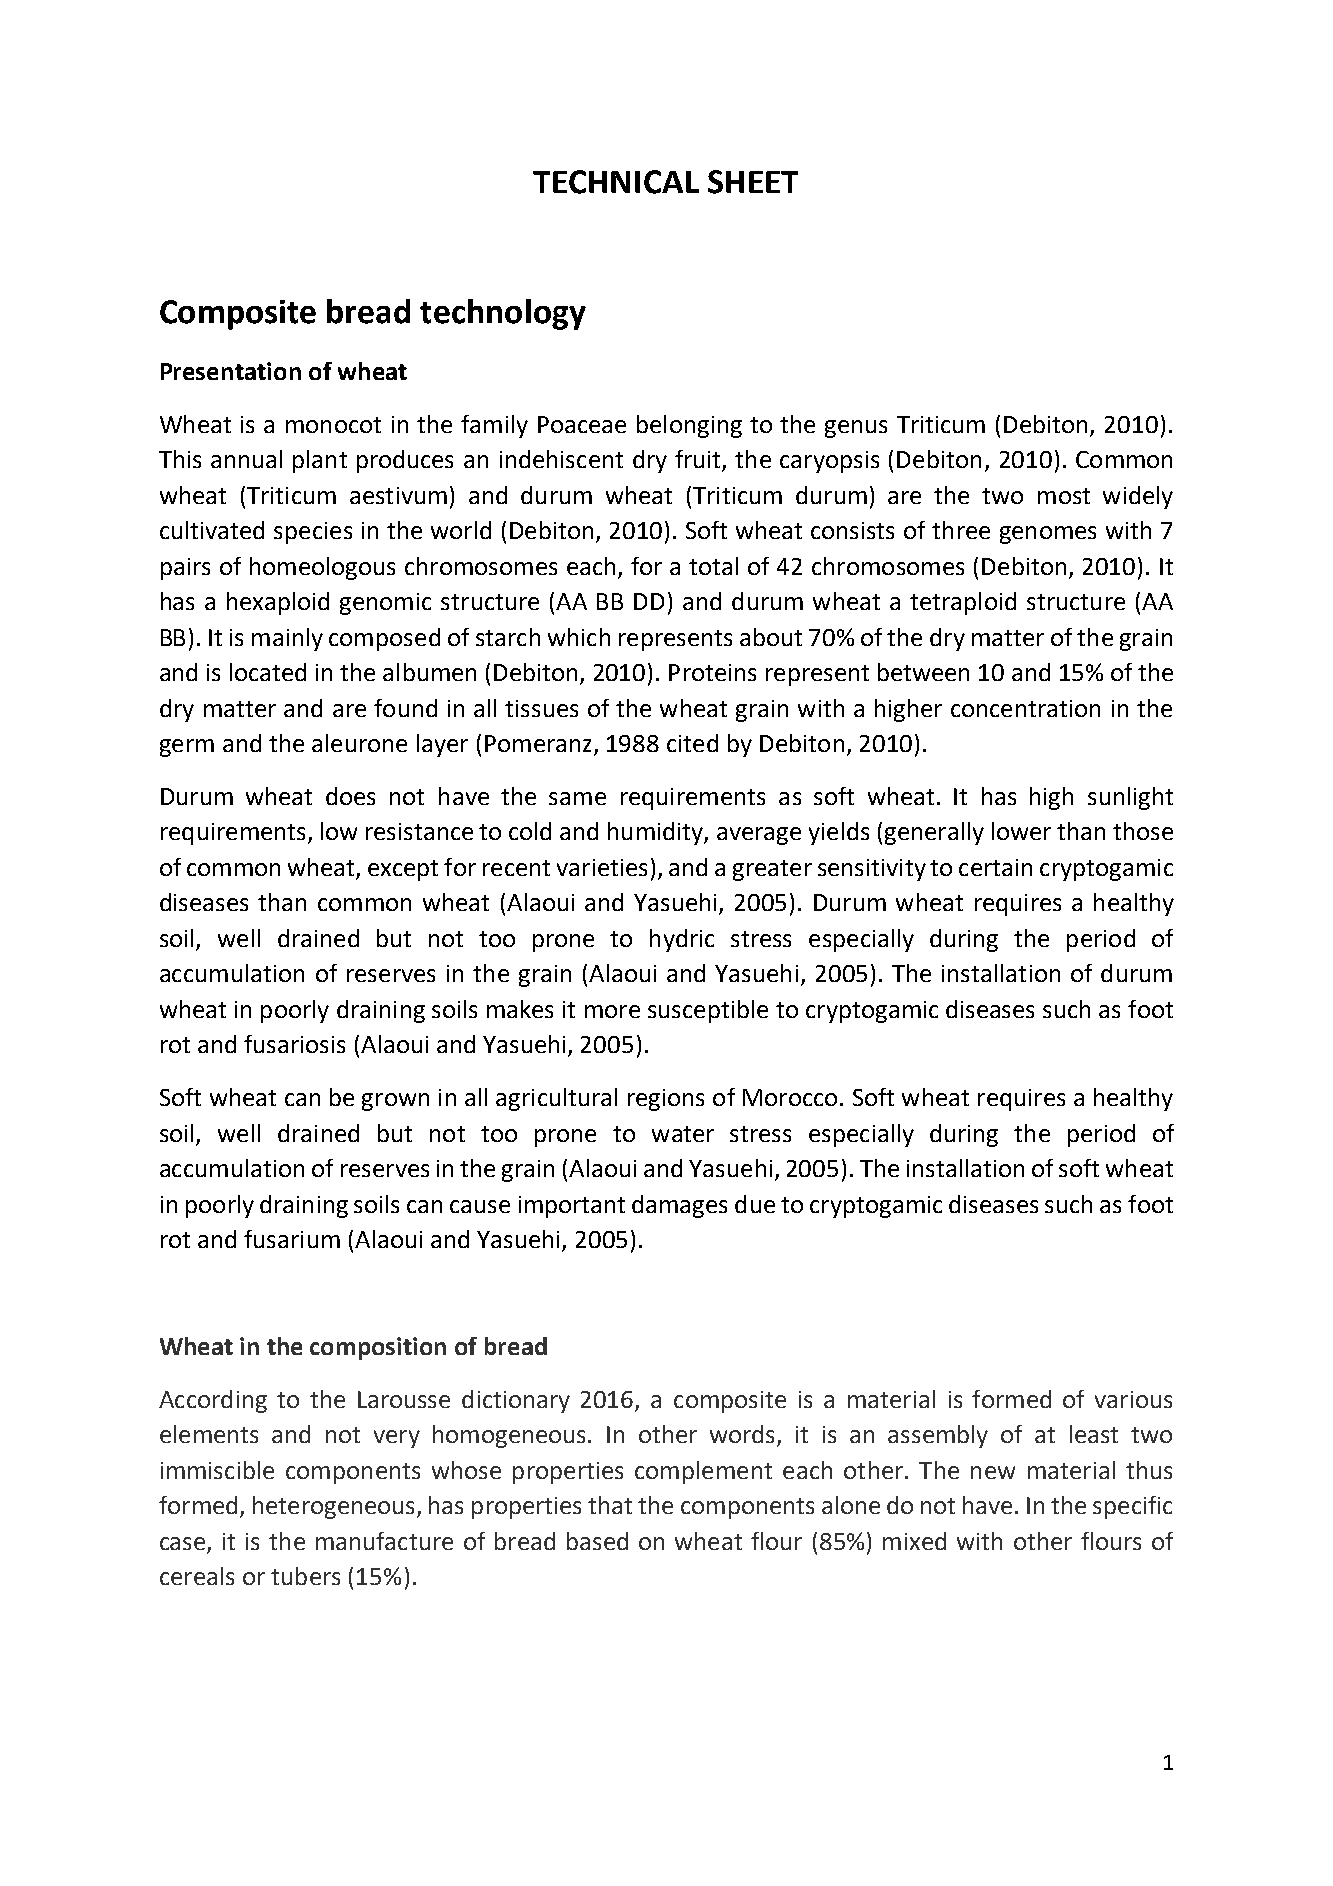 The height and width of the document is (1886, 1333). What do you see at coordinates (708, 1011) in the document?
I see `susceptible` at bounding box center [708, 1011].
